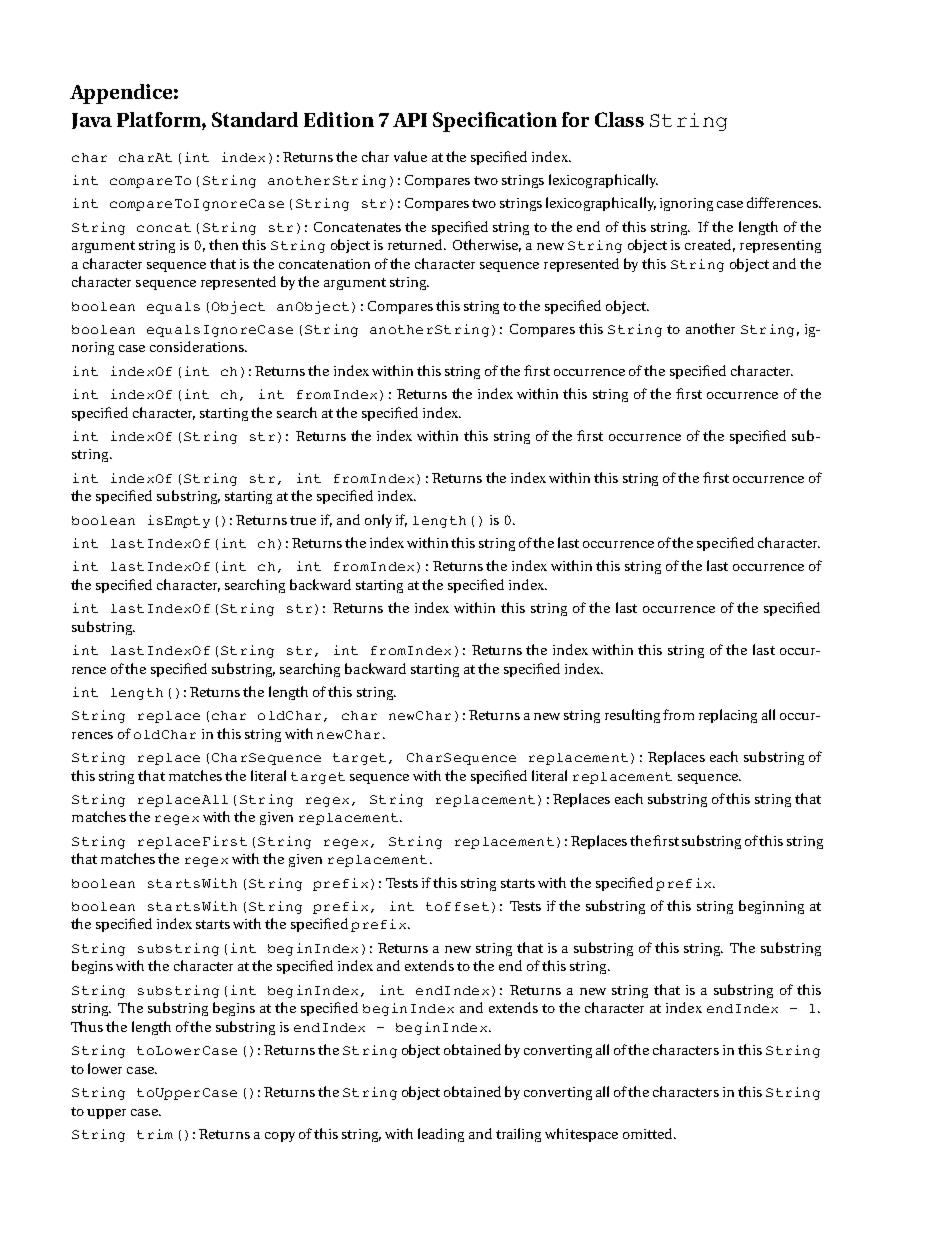 This page has width=952, height=1233. What do you see at coordinates (378, 521) in the page?
I see `only` at bounding box center [378, 521].
